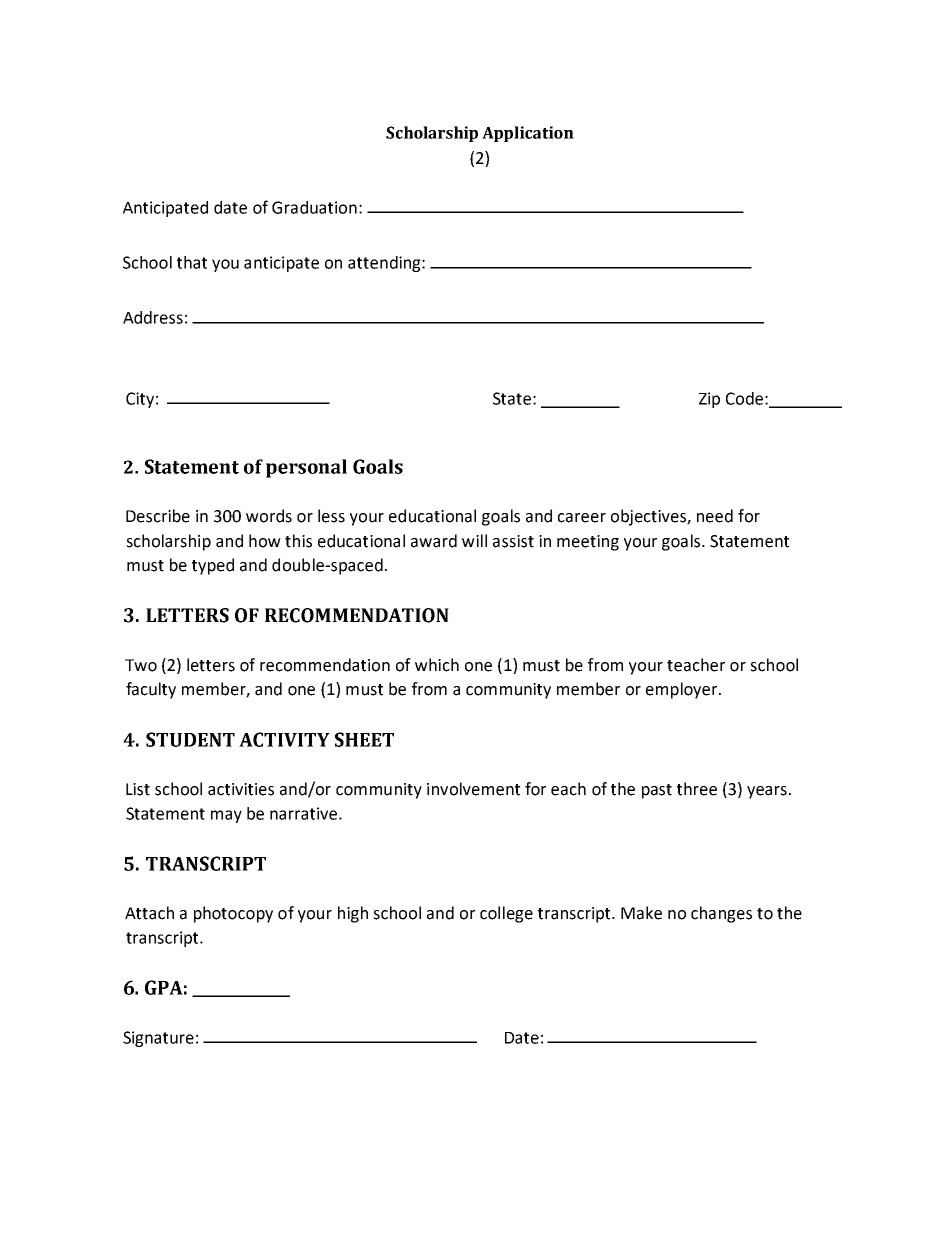 The width and height of the screenshot is (952, 1233). Describe the element at coordinates (385, 264) in the screenshot. I see `attending` at that location.
